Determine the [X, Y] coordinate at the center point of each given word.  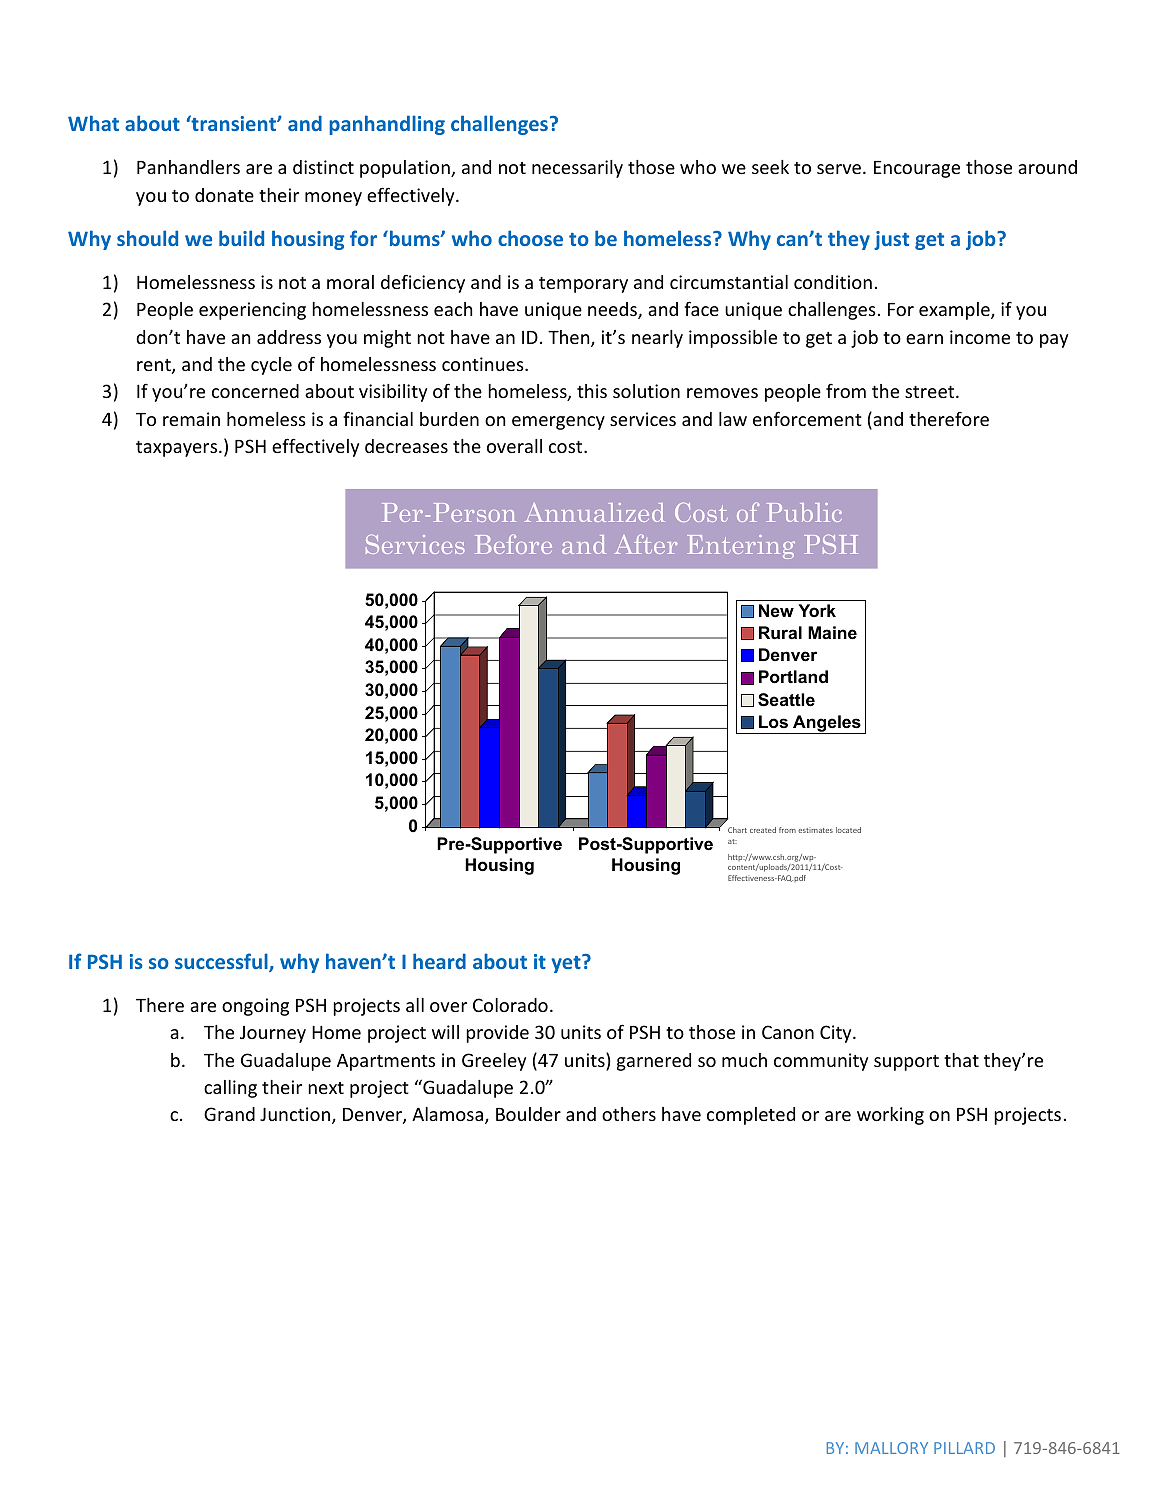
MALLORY [891, 1448]
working [890, 1116]
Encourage [917, 169]
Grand [229, 1114]
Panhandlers [188, 167]
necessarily [577, 169]
